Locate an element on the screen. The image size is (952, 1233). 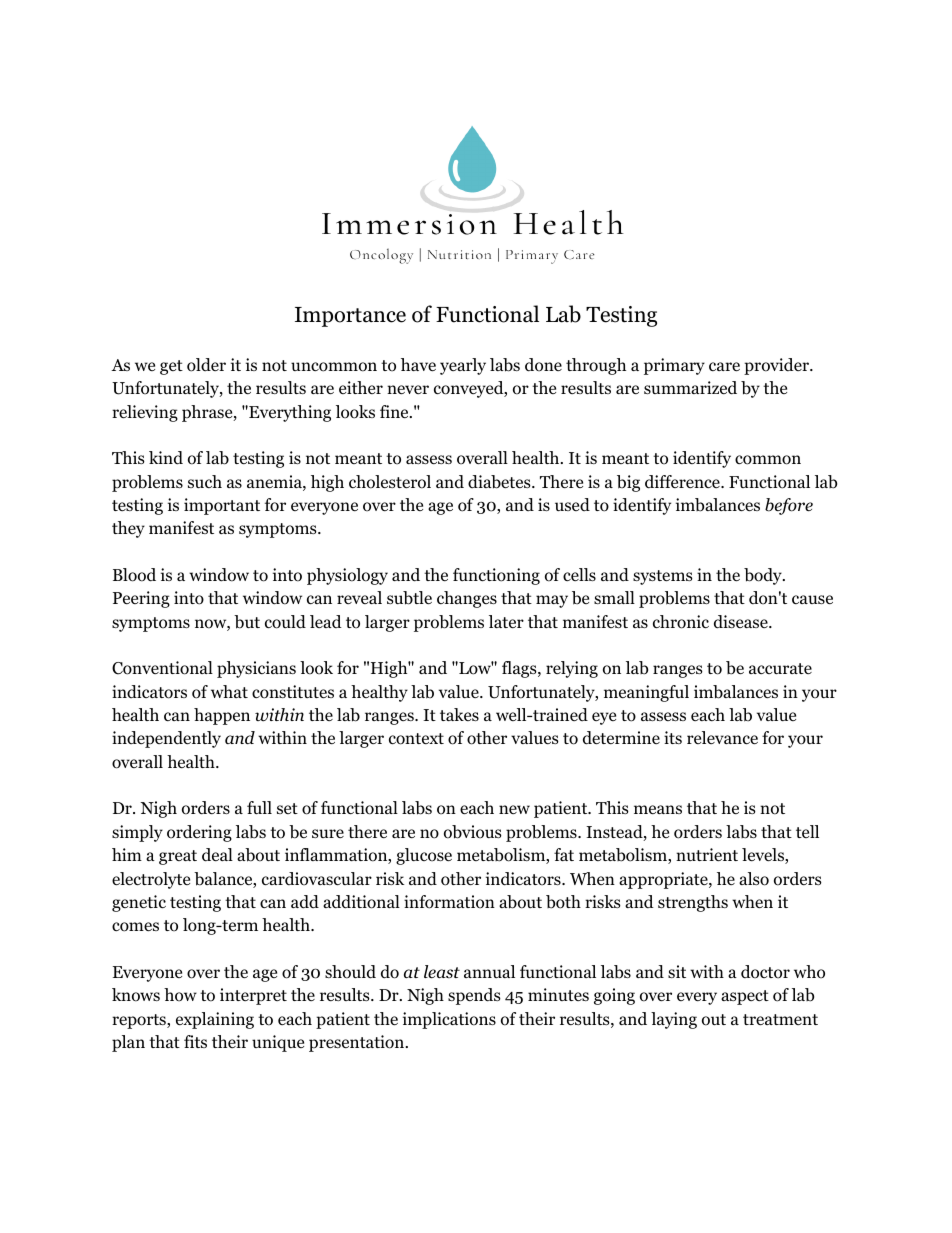
before is located at coordinates (789, 506).
